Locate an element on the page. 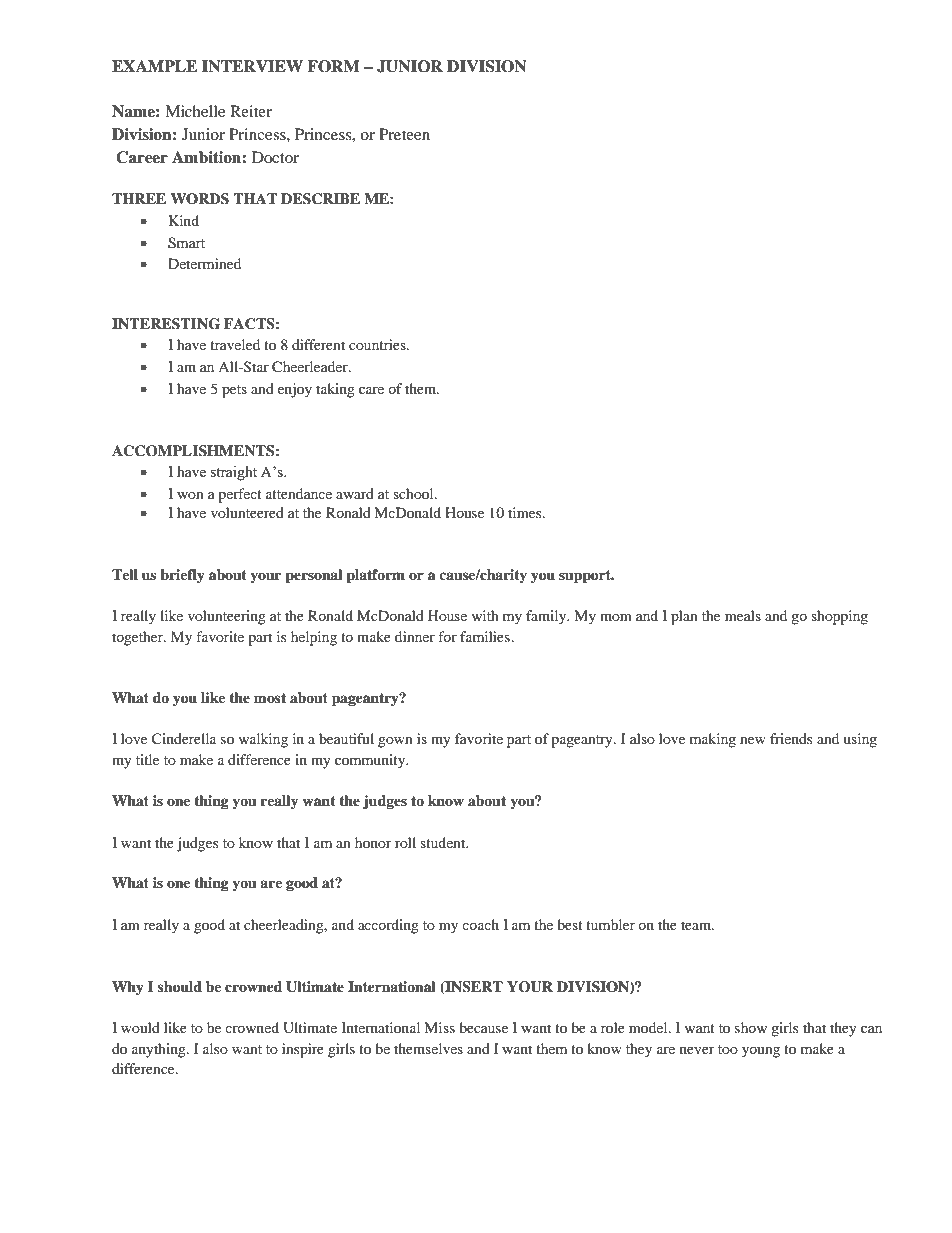 Image resolution: width=952 pixels, height=1233 pixels. Preteen is located at coordinates (404, 134).
